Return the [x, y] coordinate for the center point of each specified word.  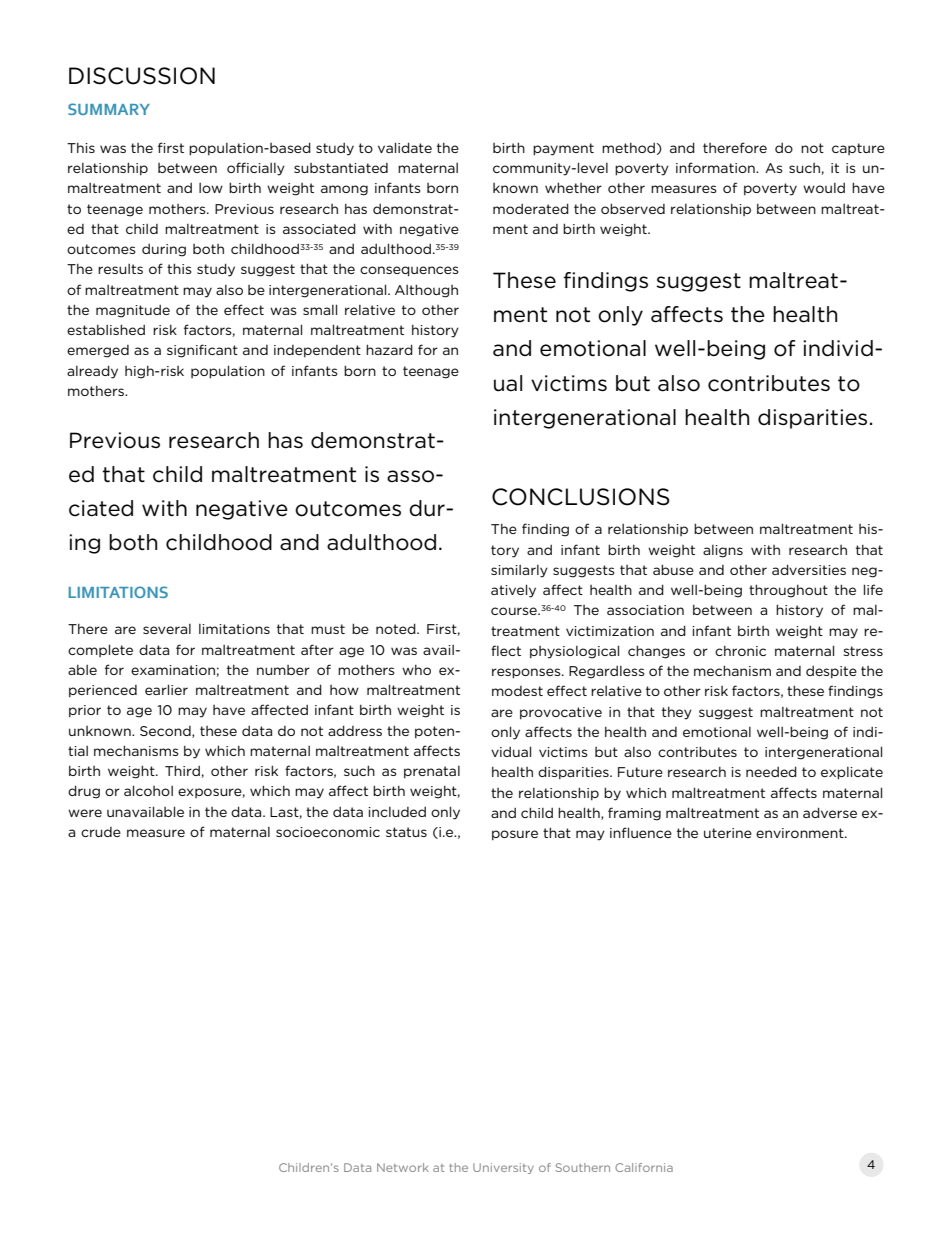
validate [405, 147]
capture [858, 149]
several [167, 629]
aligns [723, 551]
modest [517, 691]
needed [771, 771]
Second [166, 732]
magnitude [133, 311]
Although [426, 291]
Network [403, 1167]
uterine [728, 833]
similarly [519, 571]
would [824, 188]
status [406, 832]
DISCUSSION [142, 76]
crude [101, 832]
